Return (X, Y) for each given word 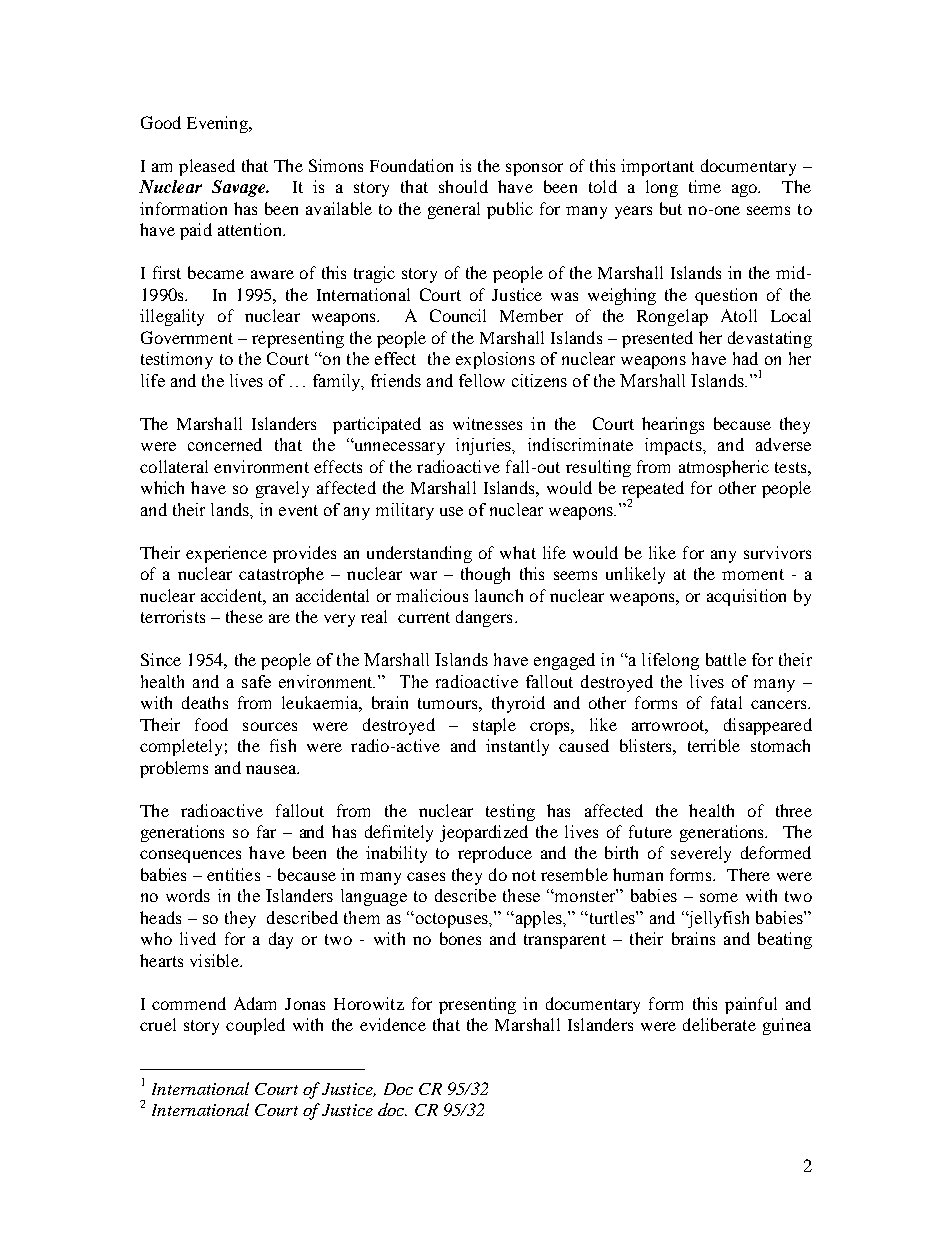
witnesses (487, 423)
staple (494, 726)
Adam (255, 1003)
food (211, 724)
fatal (726, 702)
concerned (225, 444)
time (705, 186)
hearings (673, 425)
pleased (207, 167)
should (463, 186)
